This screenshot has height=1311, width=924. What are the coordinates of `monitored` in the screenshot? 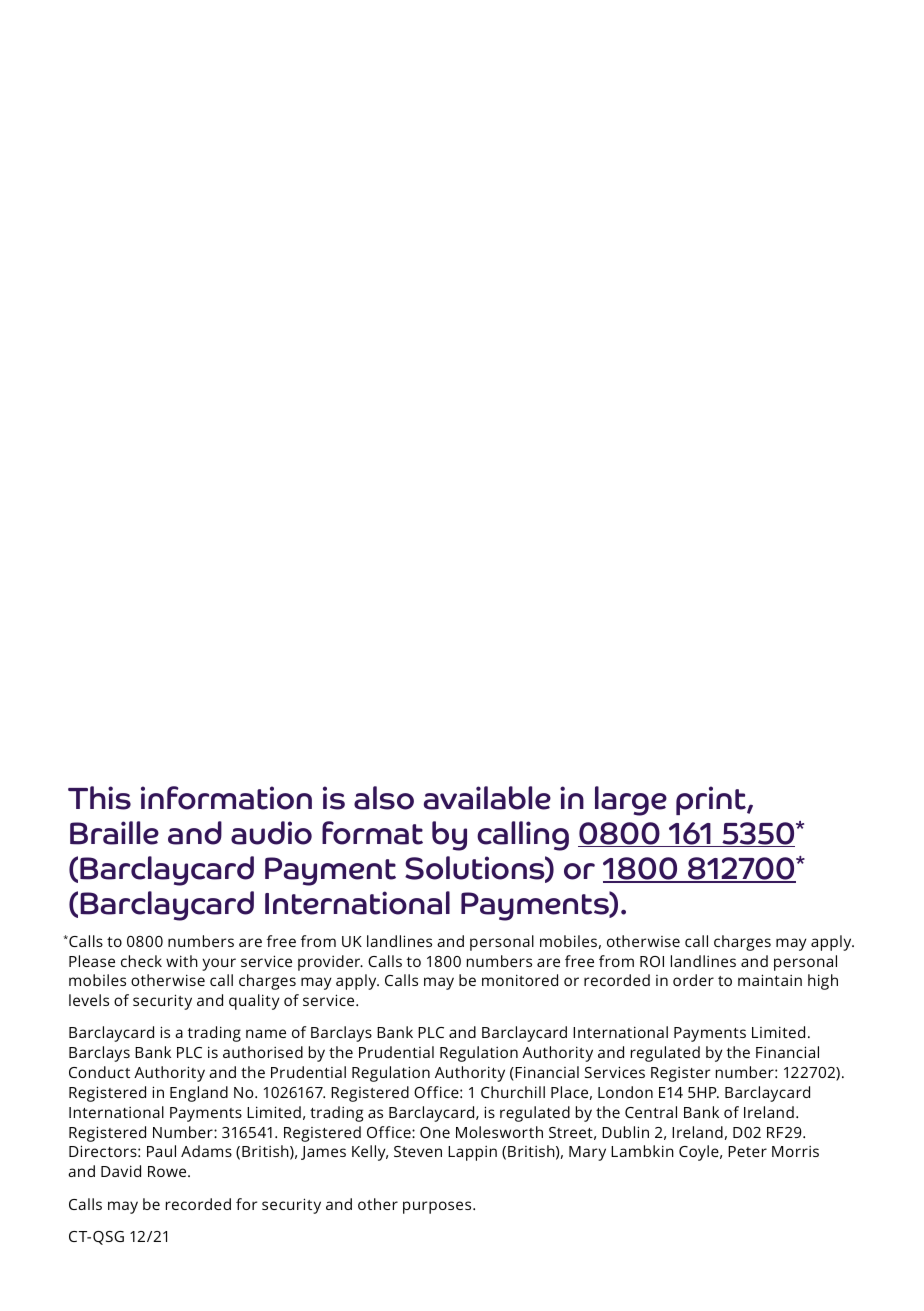 It's located at (520, 980).
